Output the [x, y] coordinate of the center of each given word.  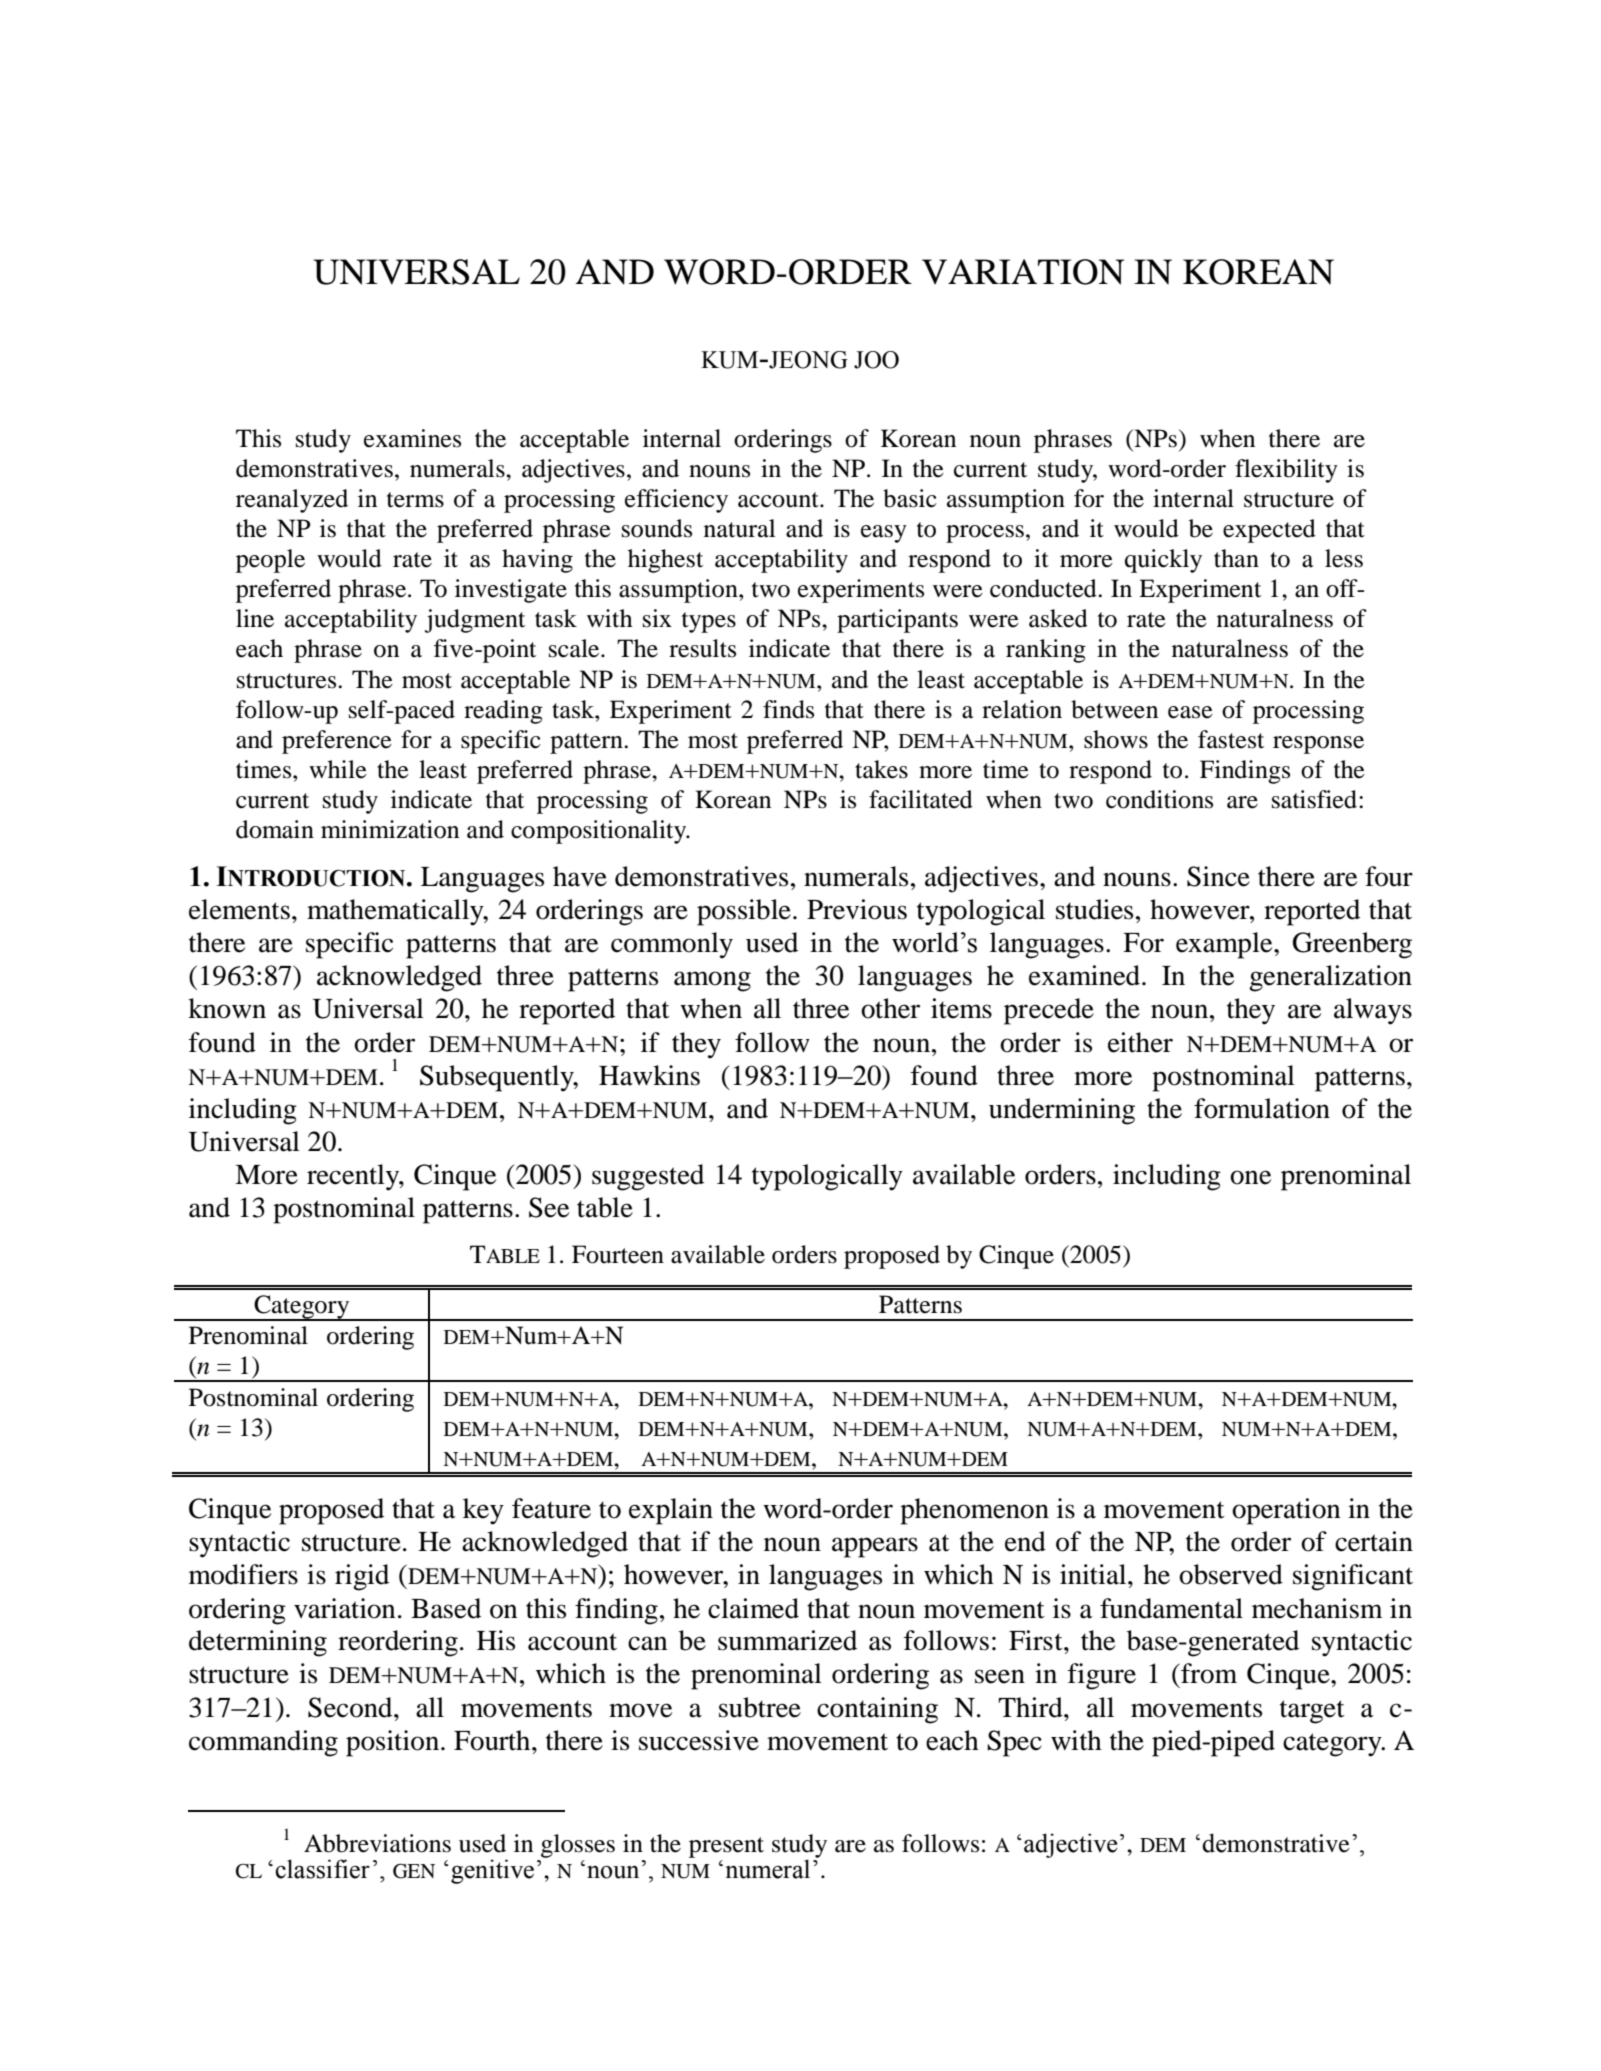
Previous [857, 909]
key [483, 1511]
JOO [876, 360]
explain [671, 1511]
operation [1286, 1511]
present [726, 1847]
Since [1218, 876]
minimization [390, 829]
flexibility [1286, 471]
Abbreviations [377, 1843]
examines [412, 438]
